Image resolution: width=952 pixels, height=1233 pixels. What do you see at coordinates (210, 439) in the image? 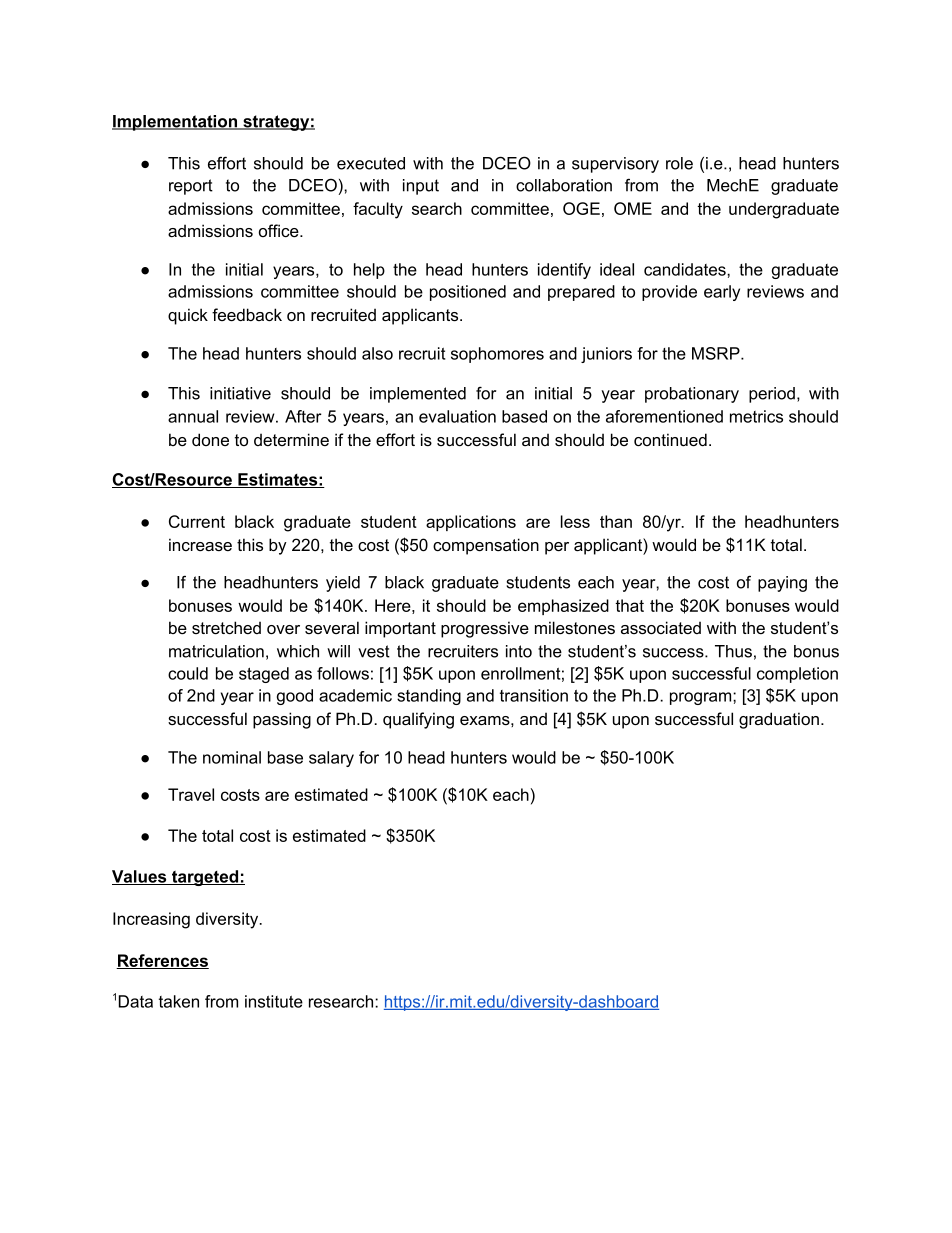
I see `done` at bounding box center [210, 439].
